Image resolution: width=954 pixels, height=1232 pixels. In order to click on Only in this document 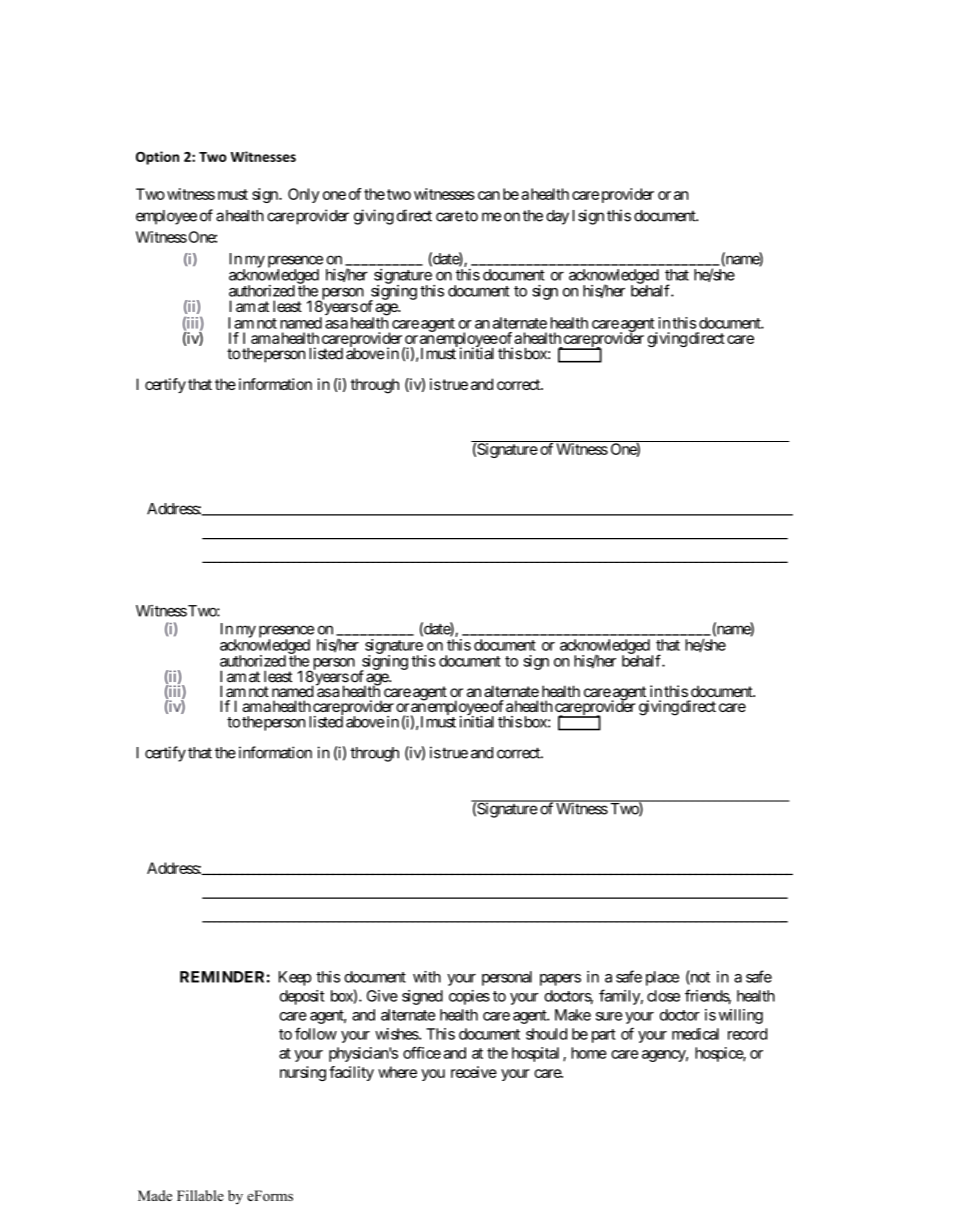, I will do `click(303, 195)`.
